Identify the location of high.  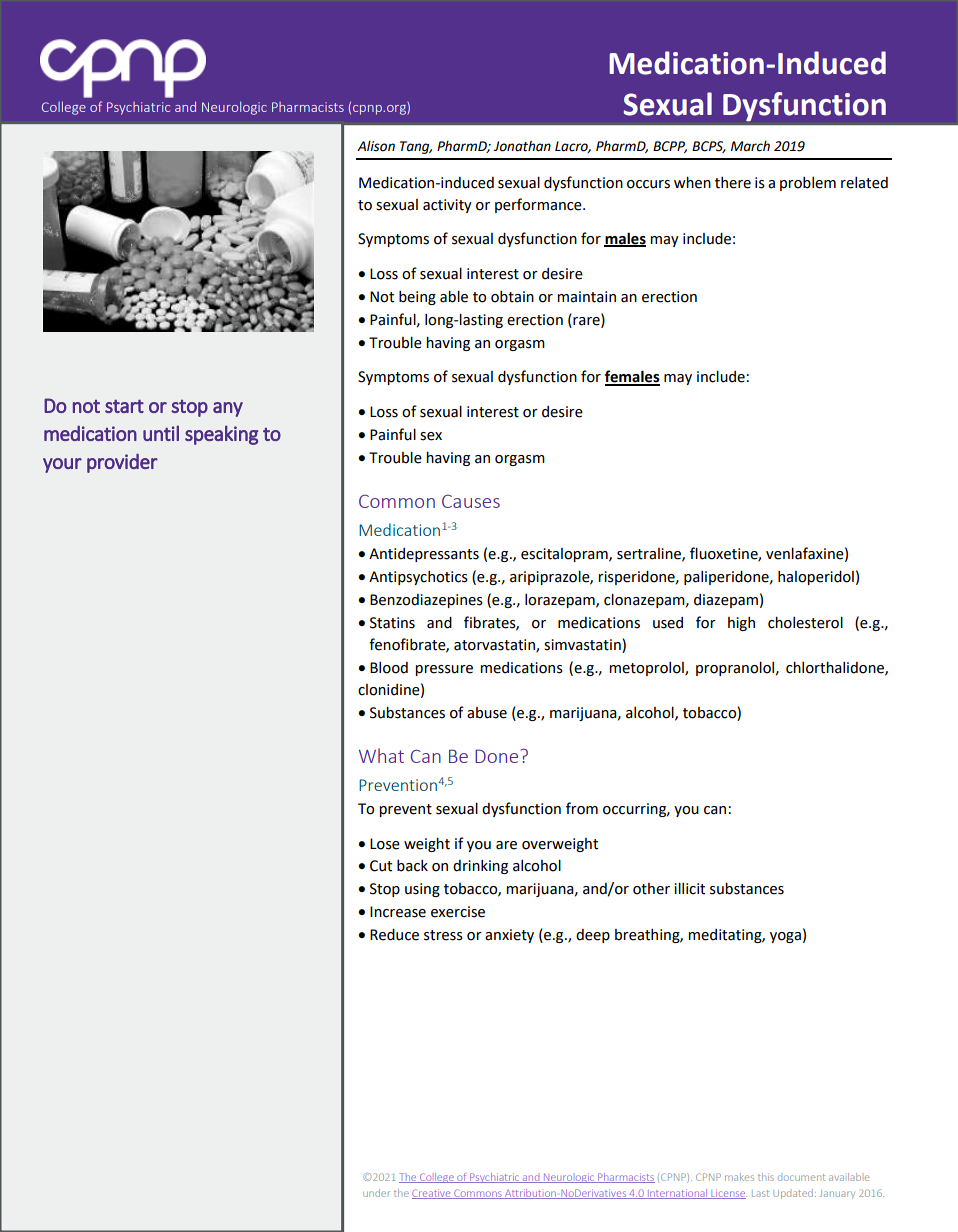
(741, 624).
